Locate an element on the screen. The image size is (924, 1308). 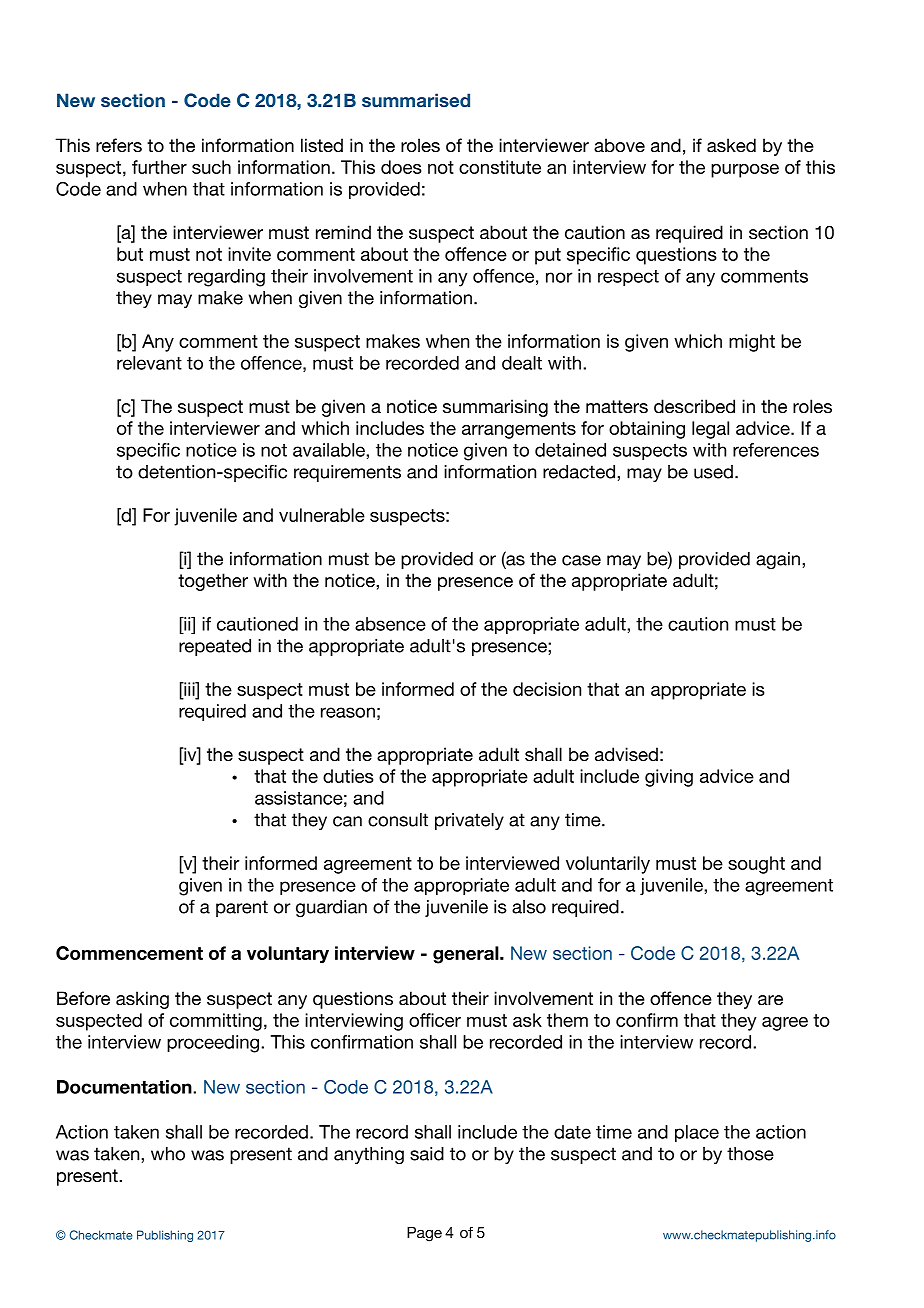
iii is located at coordinates (189, 689).
